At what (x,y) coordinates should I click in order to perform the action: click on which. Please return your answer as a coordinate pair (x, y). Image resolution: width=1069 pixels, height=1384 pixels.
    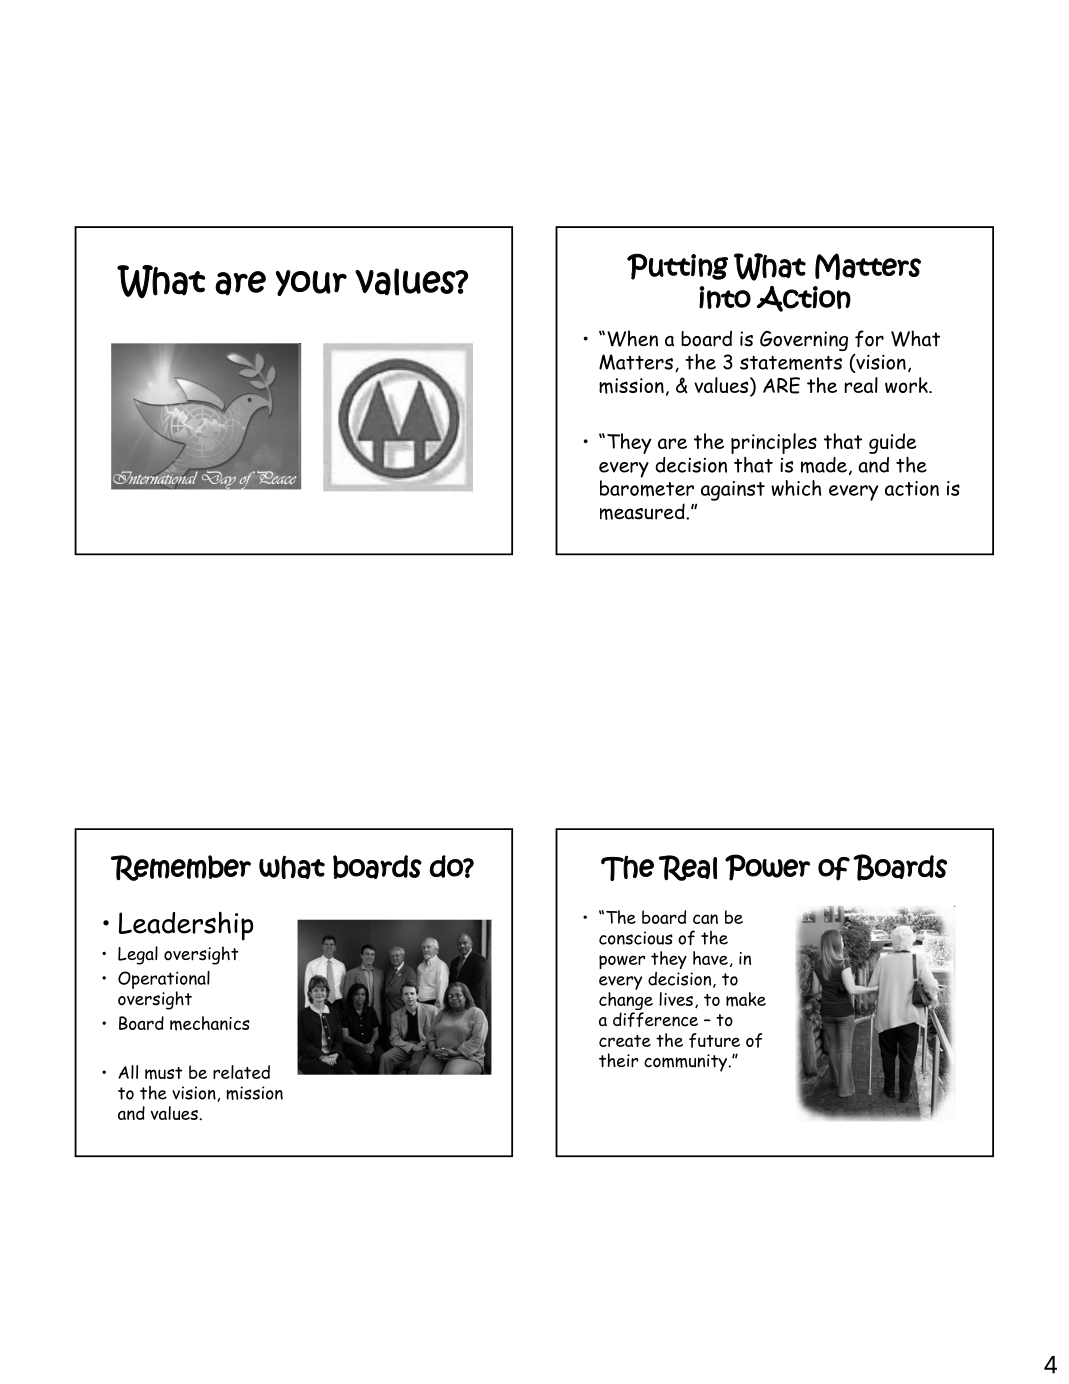
    Looking at the image, I should click on (796, 488).
